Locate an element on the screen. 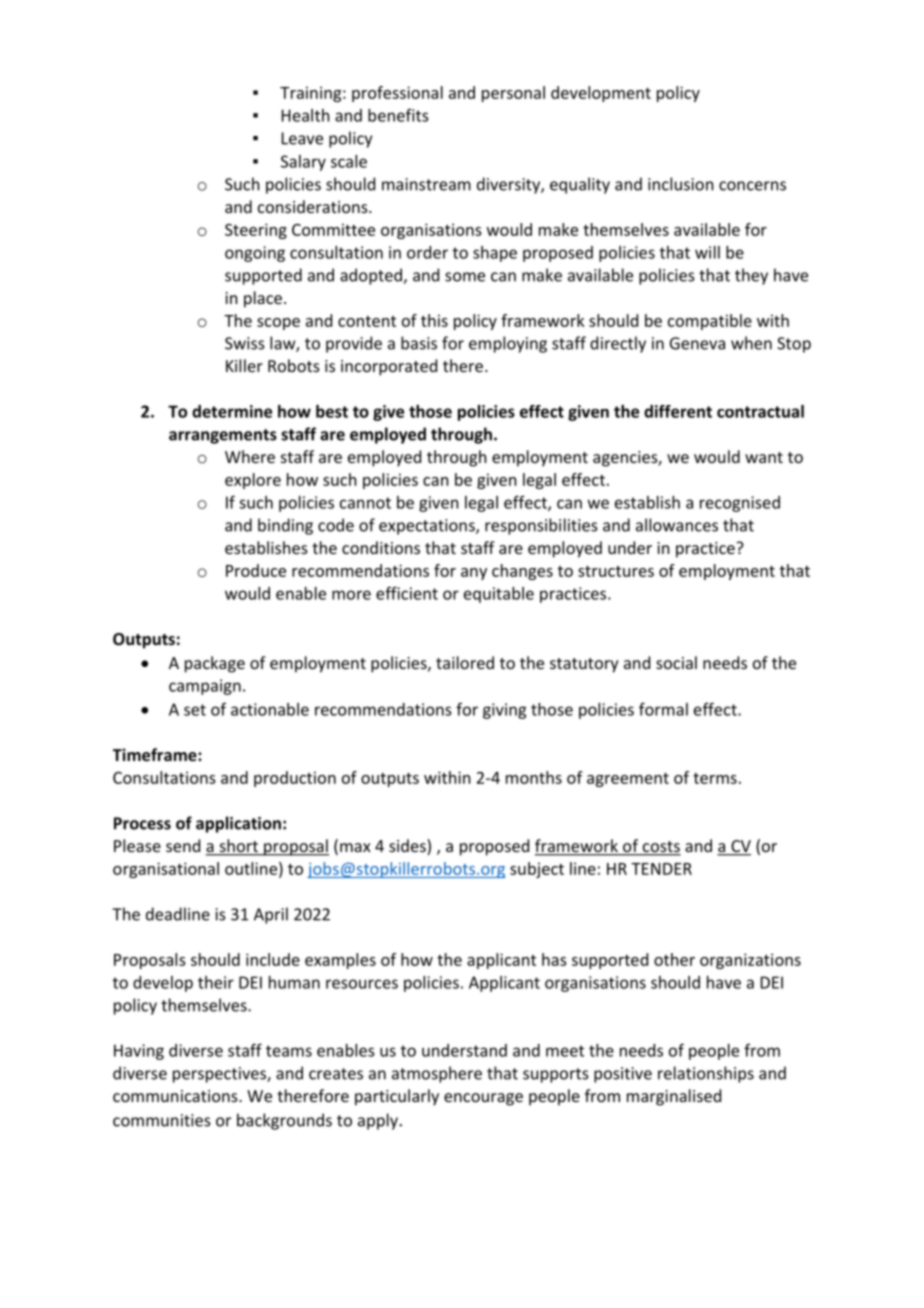 This screenshot has width=924, height=1308. any is located at coordinates (474, 574).
